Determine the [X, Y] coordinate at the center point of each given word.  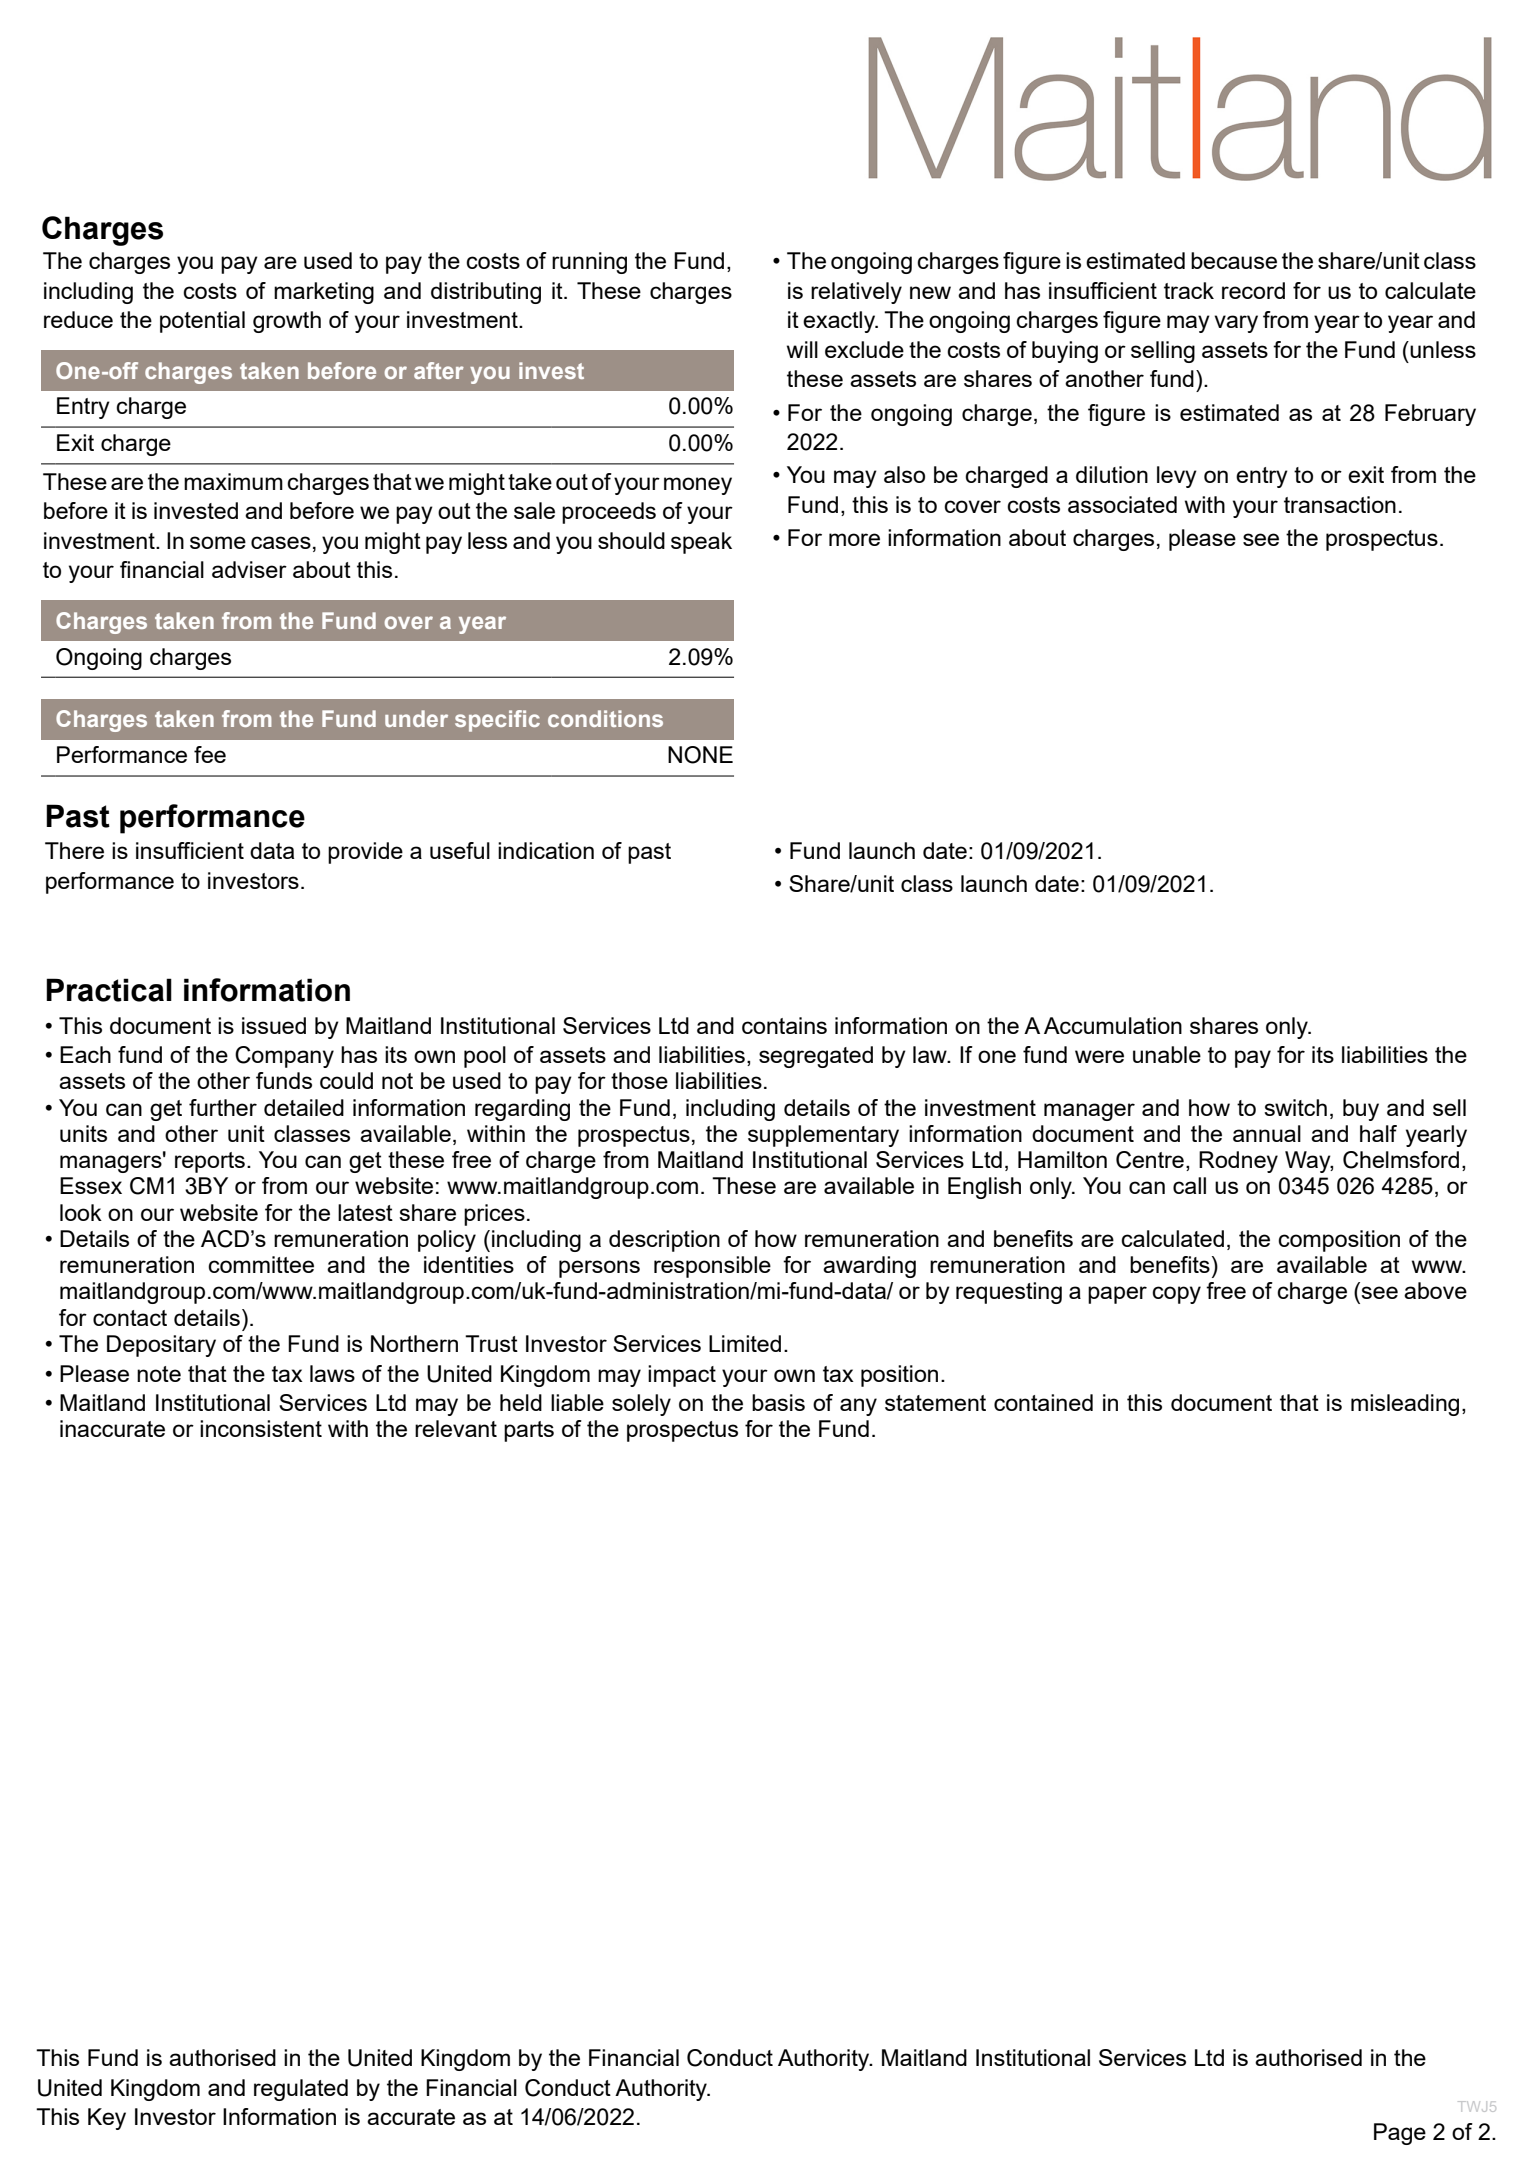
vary [1236, 324]
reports [210, 1162]
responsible [712, 1267]
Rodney [1238, 1162]
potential [202, 322]
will [802, 349]
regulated [301, 2090]
